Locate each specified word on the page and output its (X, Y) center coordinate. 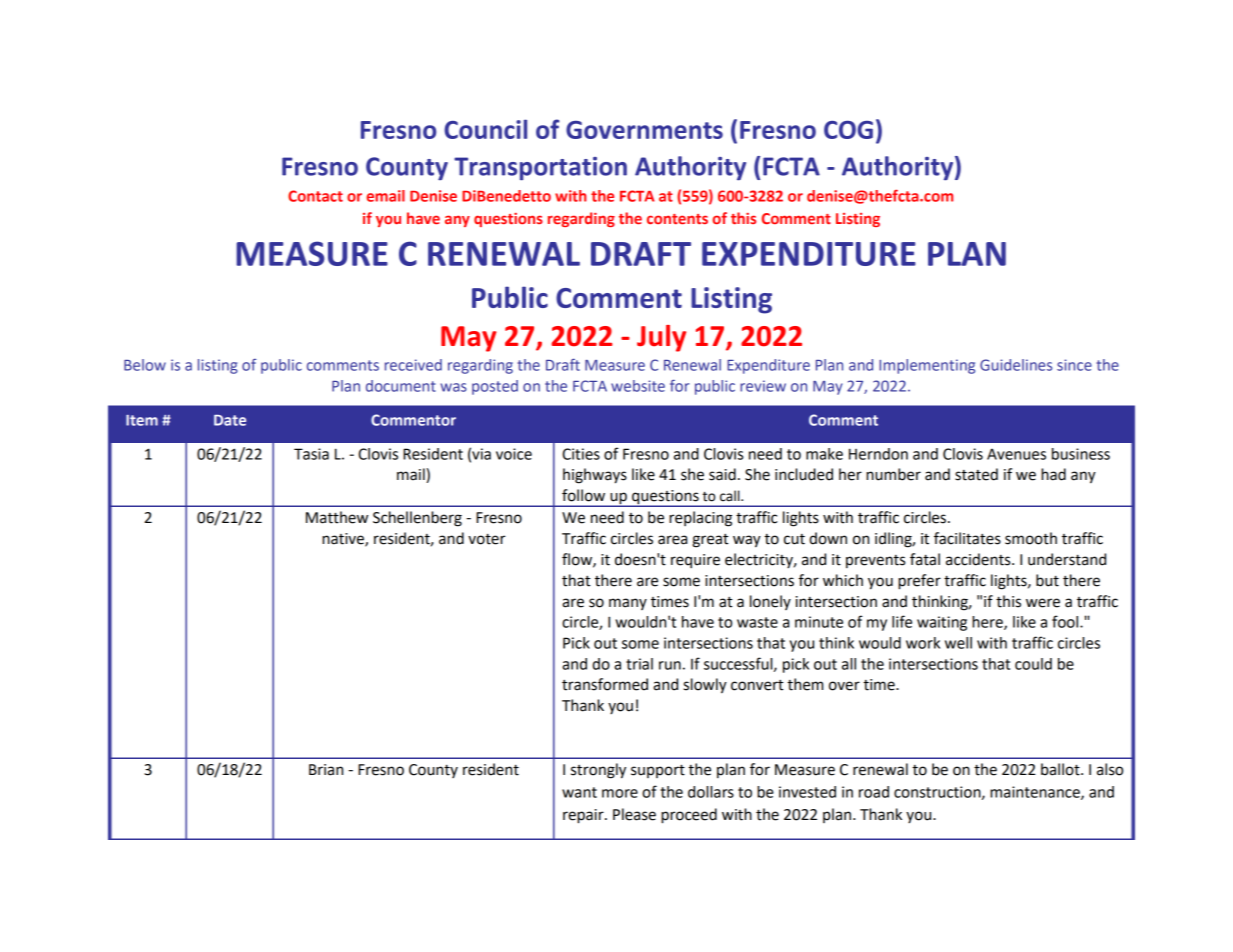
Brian (326, 770)
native (344, 540)
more (620, 793)
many (628, 604)
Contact (315, 196)
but (1047, 580)
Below (145, 365)
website (638, 386)
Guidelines (1016, 365)
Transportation (540, 168)
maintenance (1036, 793)
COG (848, 130)
